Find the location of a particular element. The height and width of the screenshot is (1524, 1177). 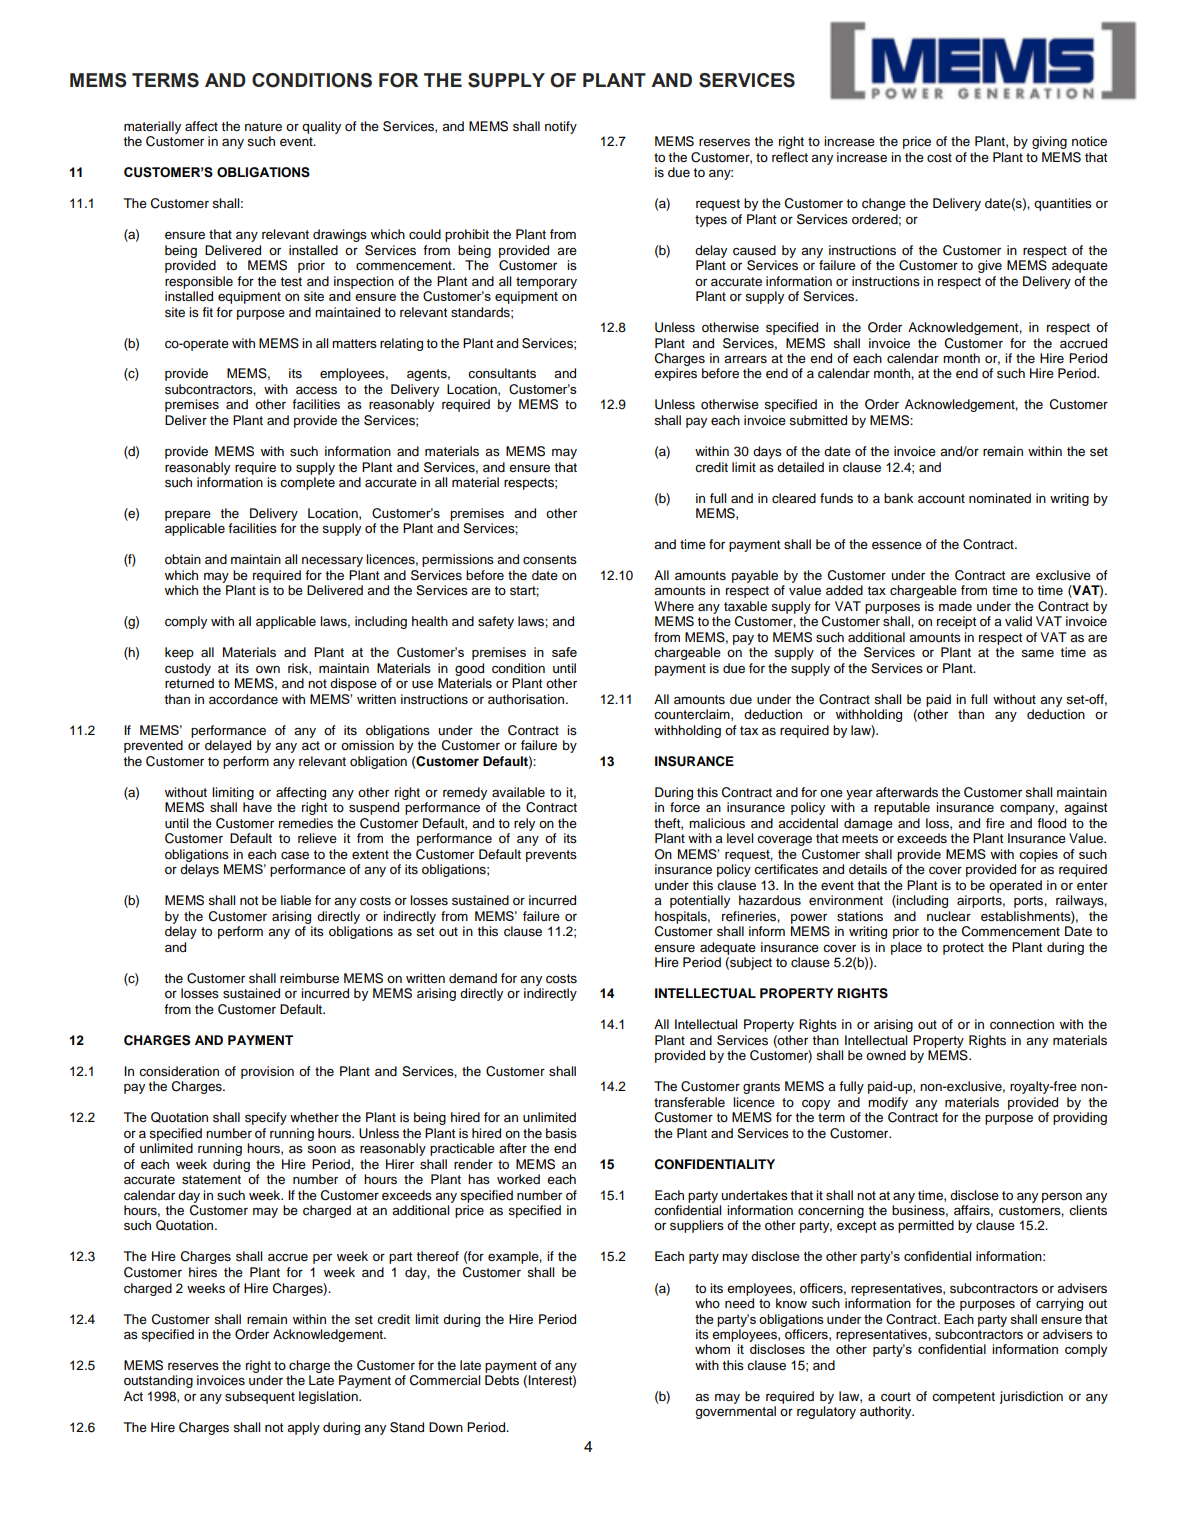

notify is located at coordinates (561, 127).
